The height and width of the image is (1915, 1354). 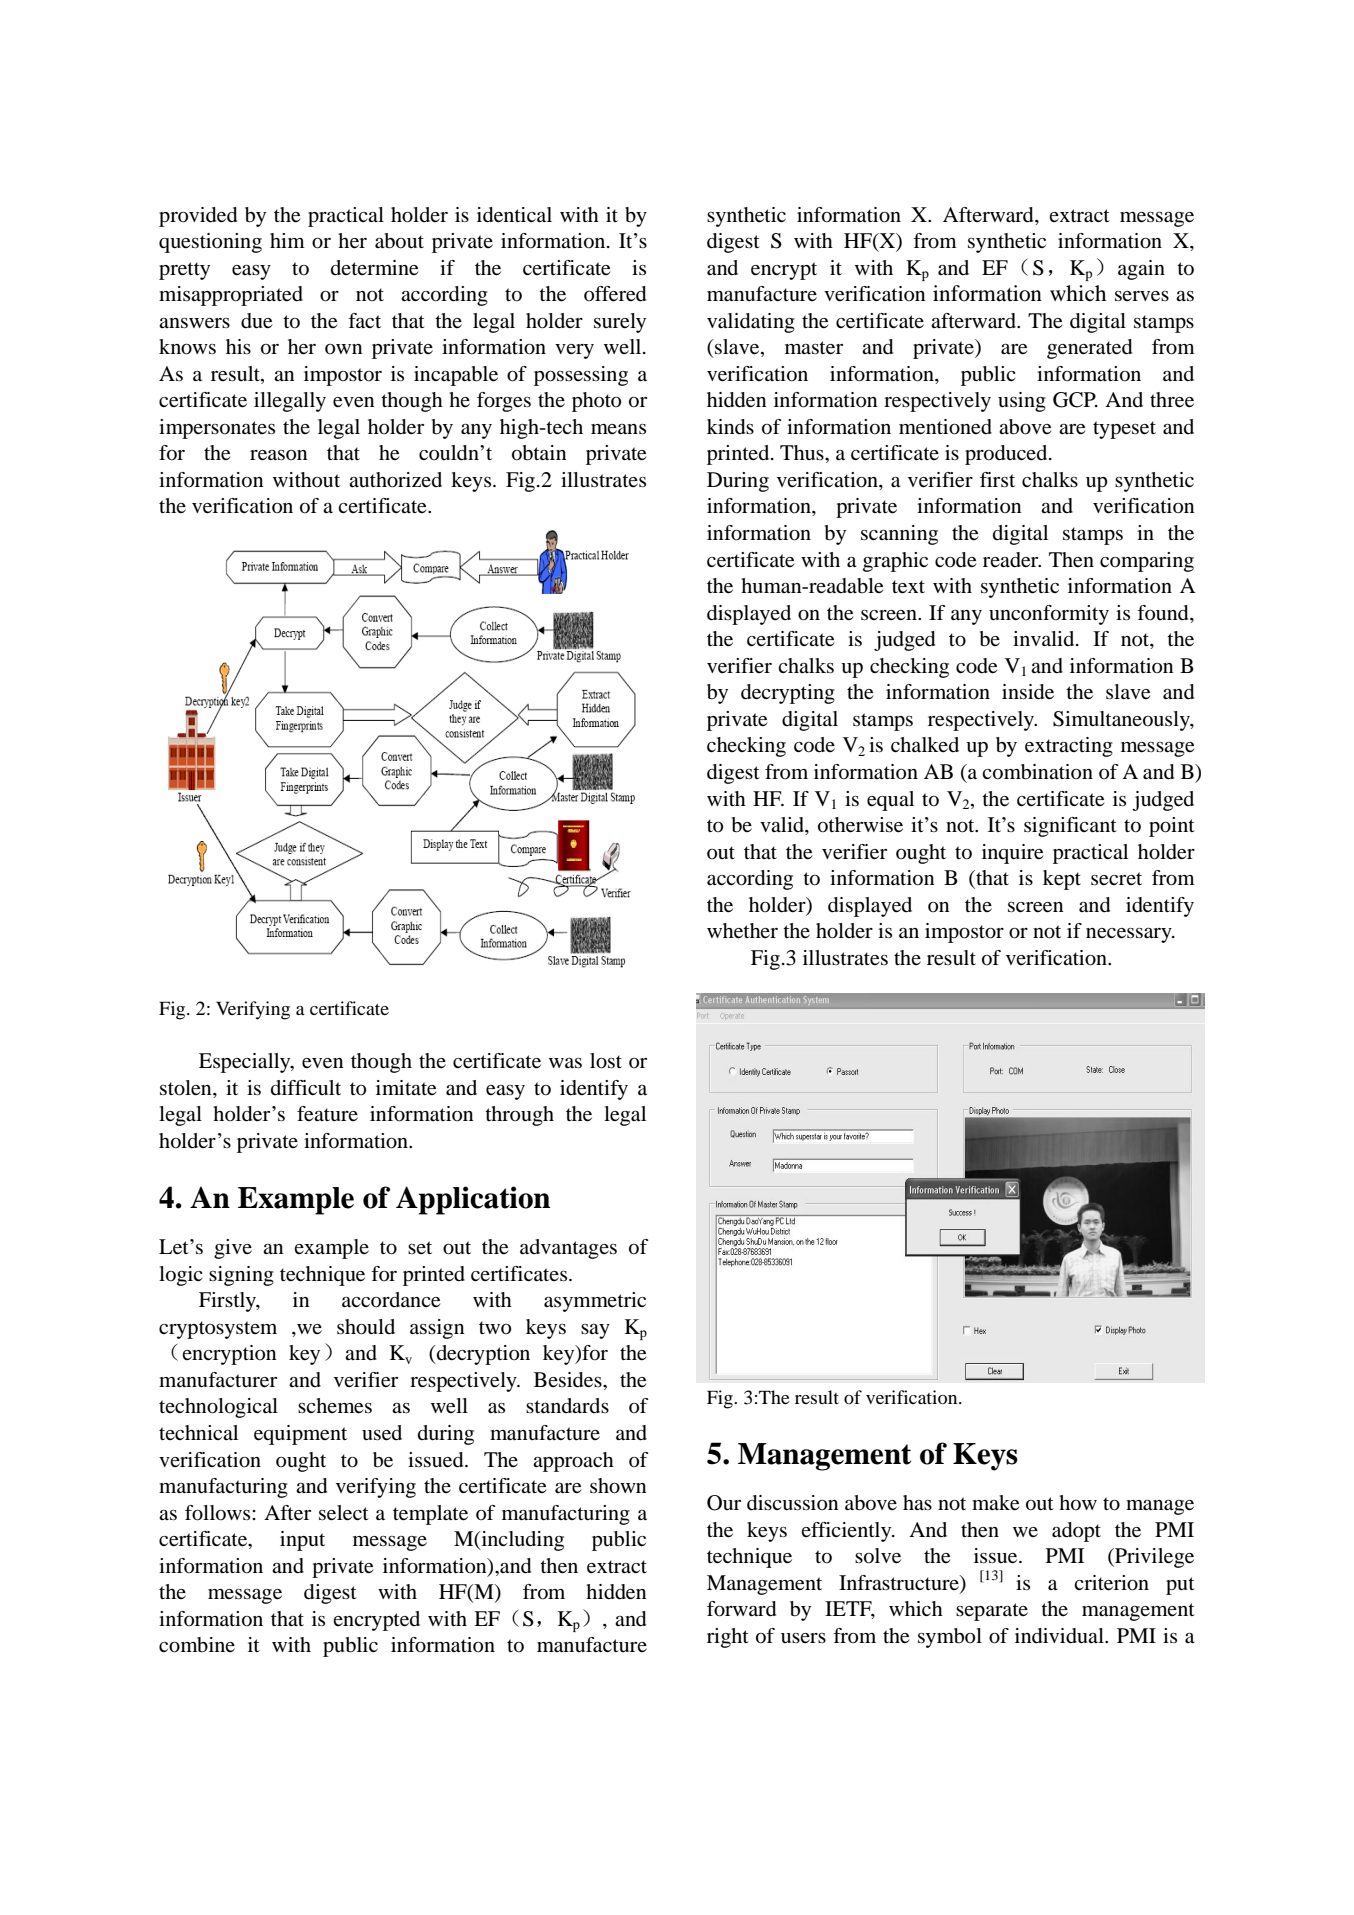 I want to click on individual, so click(x=1060, y=1636).
